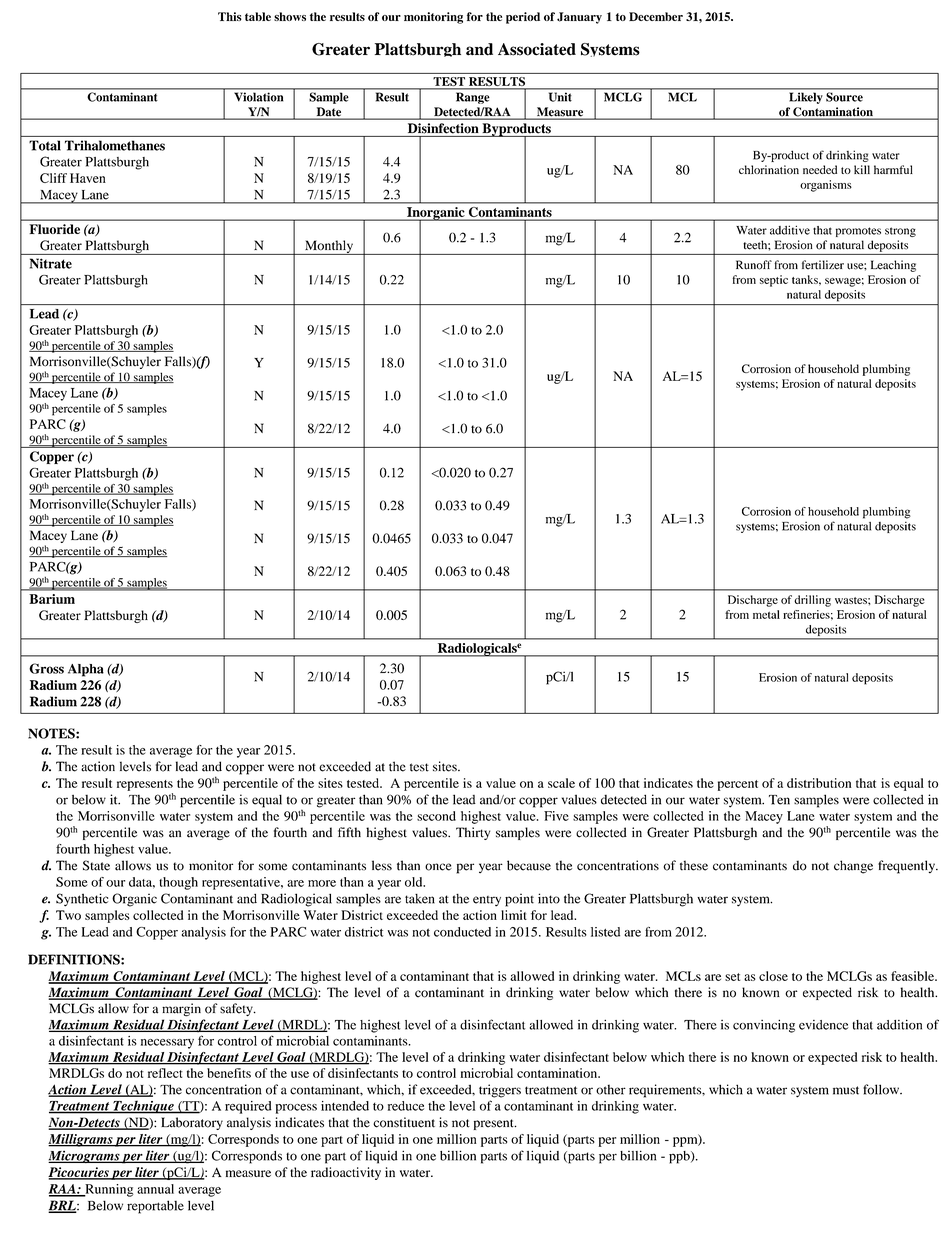 The height and width of the image is (1233, 952). What do you see at coordinates (52, 599) in the image?
I see `Barium` at bounding box center [52, 599].
